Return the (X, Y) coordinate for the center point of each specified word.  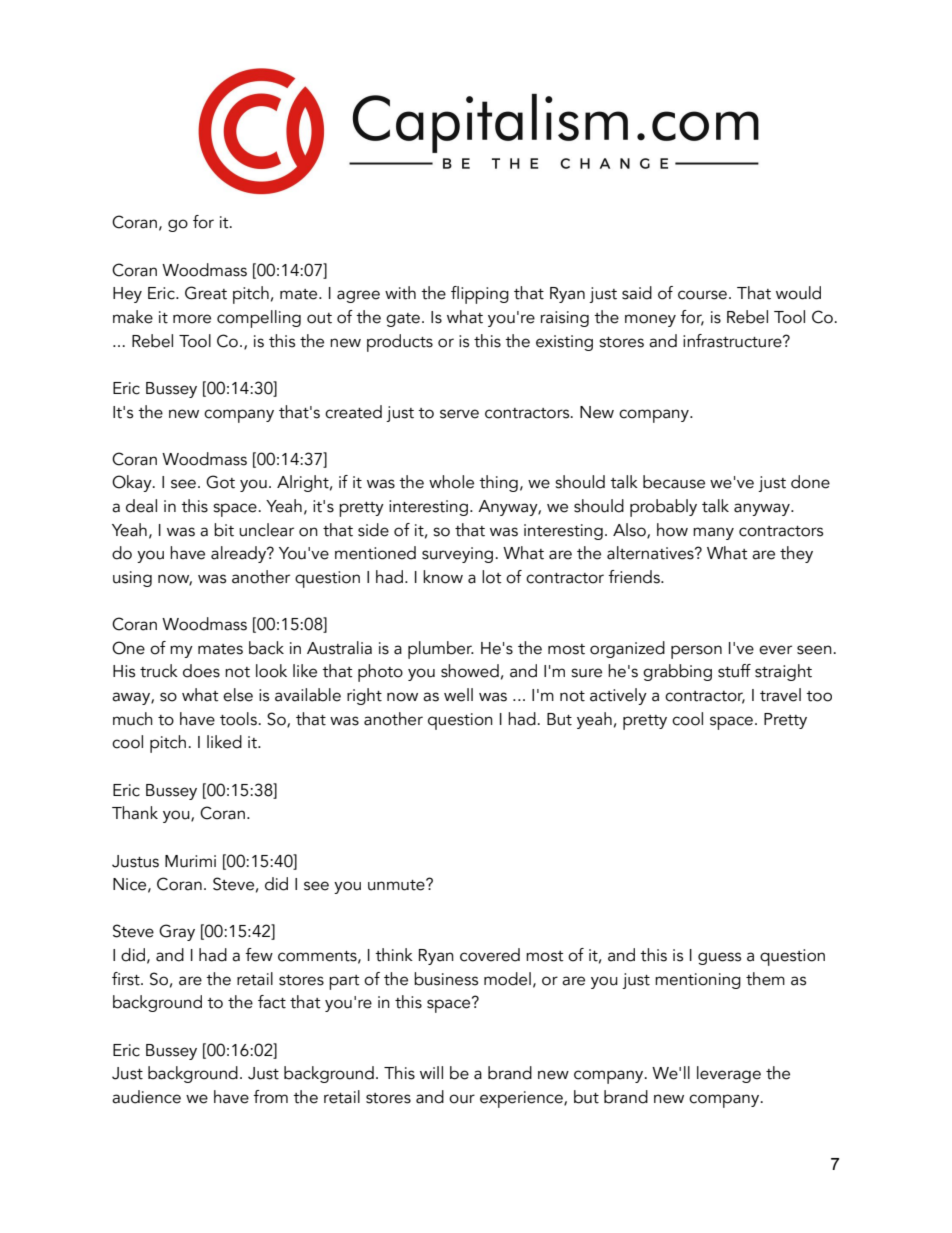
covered (490, 955)
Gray (177, 932)
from (270, 1097)
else (238, 695)
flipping (480, 295)
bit (224, 530)
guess (719, 958)
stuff (734, 671)
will (431, 1072)
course (702, 295)
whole (451, 482)
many (713, 533)
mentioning (698, 981)
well (458, 695)
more (192, 319)
